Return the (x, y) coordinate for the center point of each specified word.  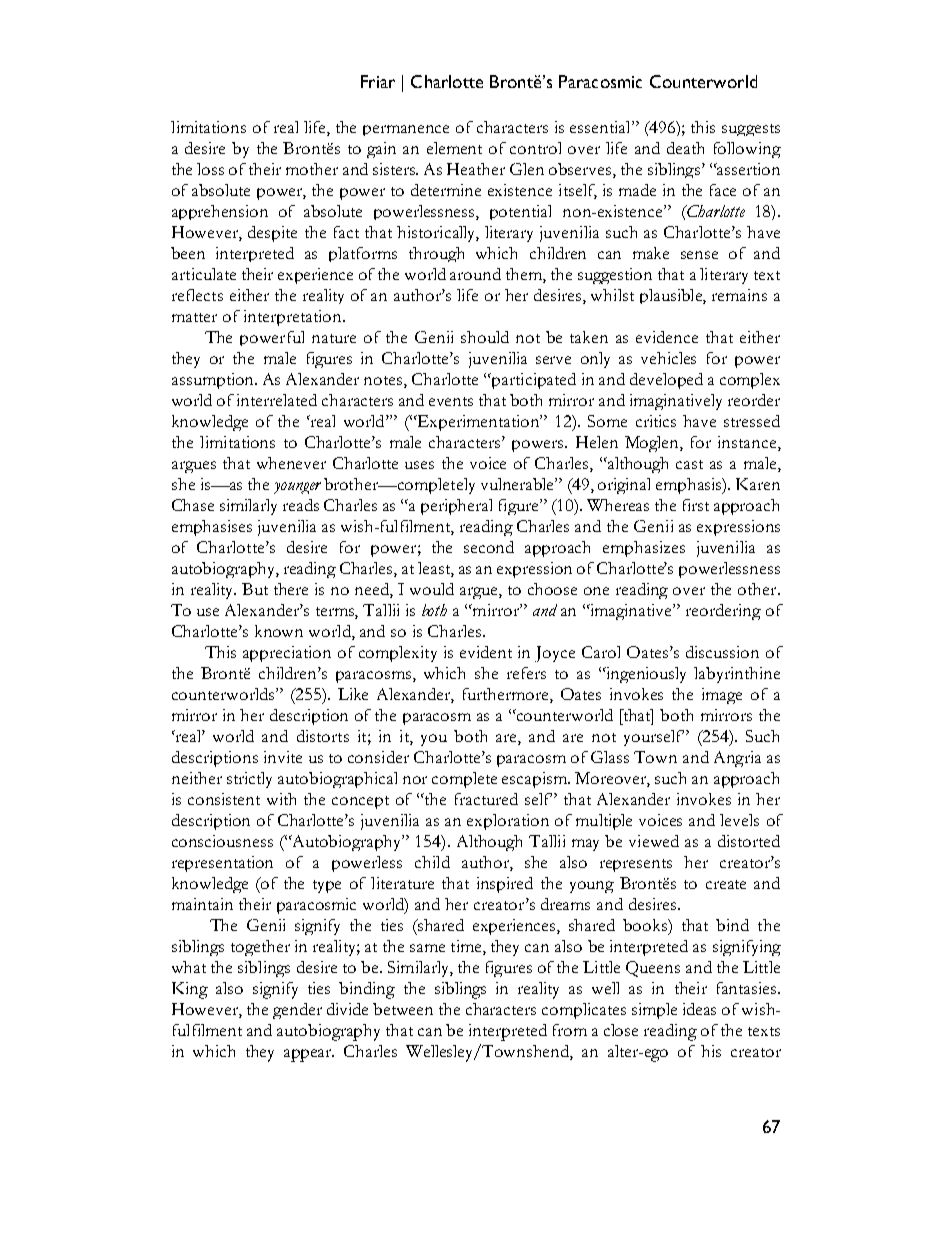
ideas (699, 1009)
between (403, 1009)
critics (656, 421)
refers (526, 673)
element (454, 148)
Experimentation (478, 423)
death (685, 148)
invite (283, 757)
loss (210, 169)
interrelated (277, 400)
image (722, 696)
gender (297, 1011)
